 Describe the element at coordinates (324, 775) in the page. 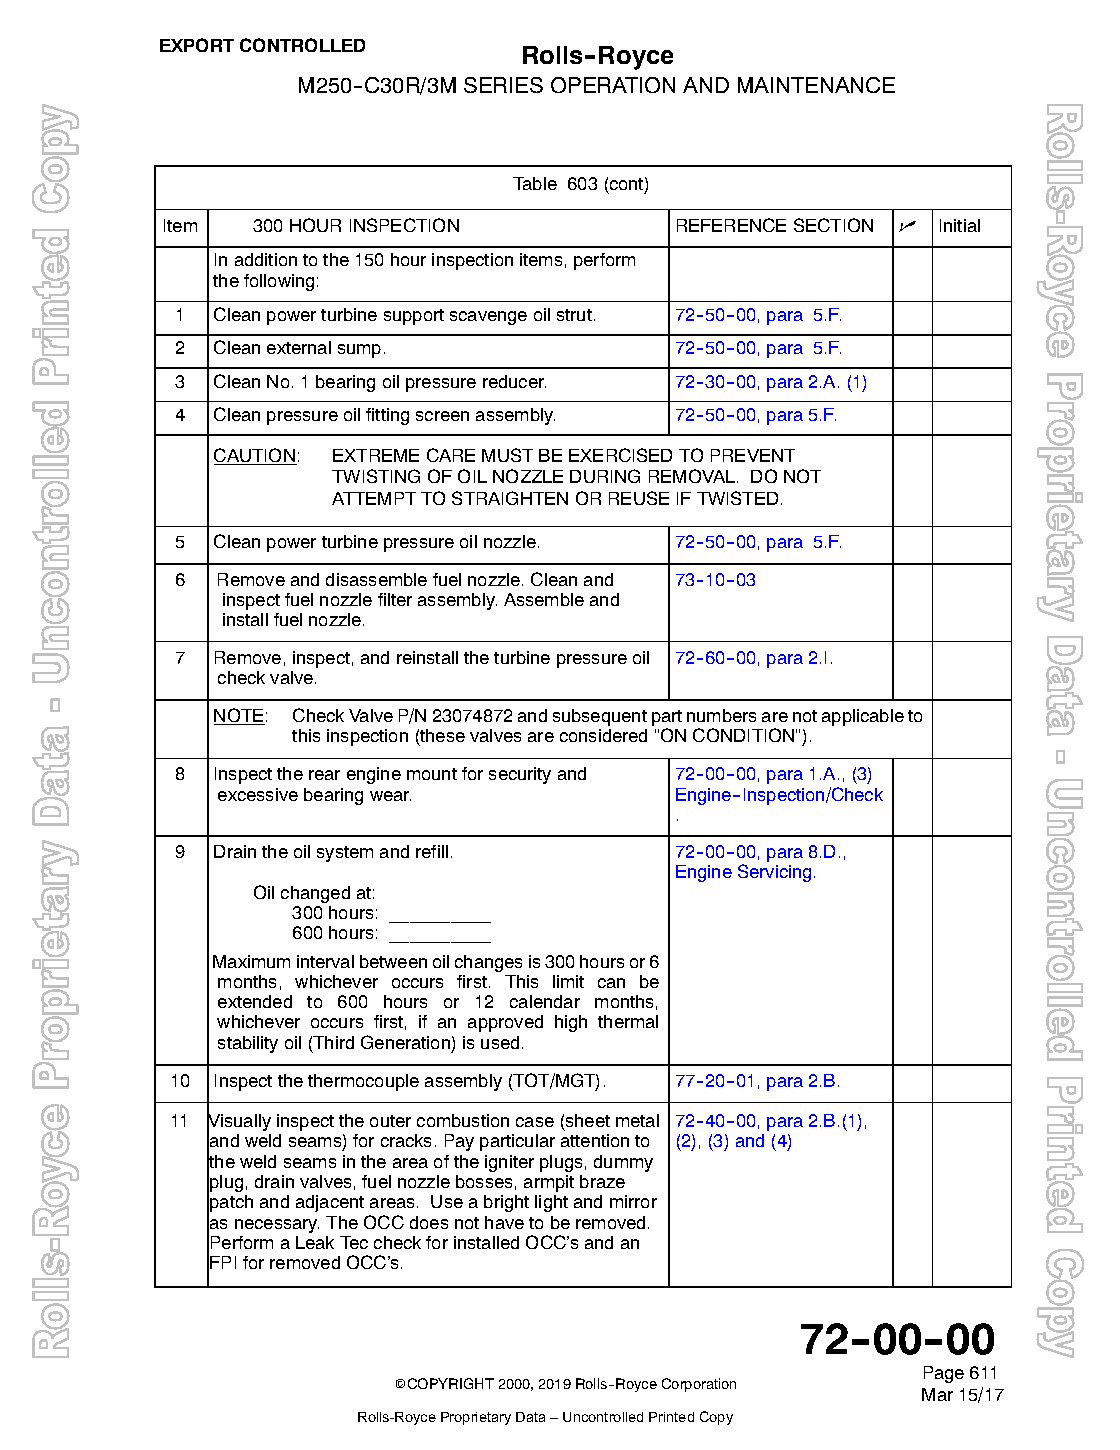

I see `rear` at that location.
